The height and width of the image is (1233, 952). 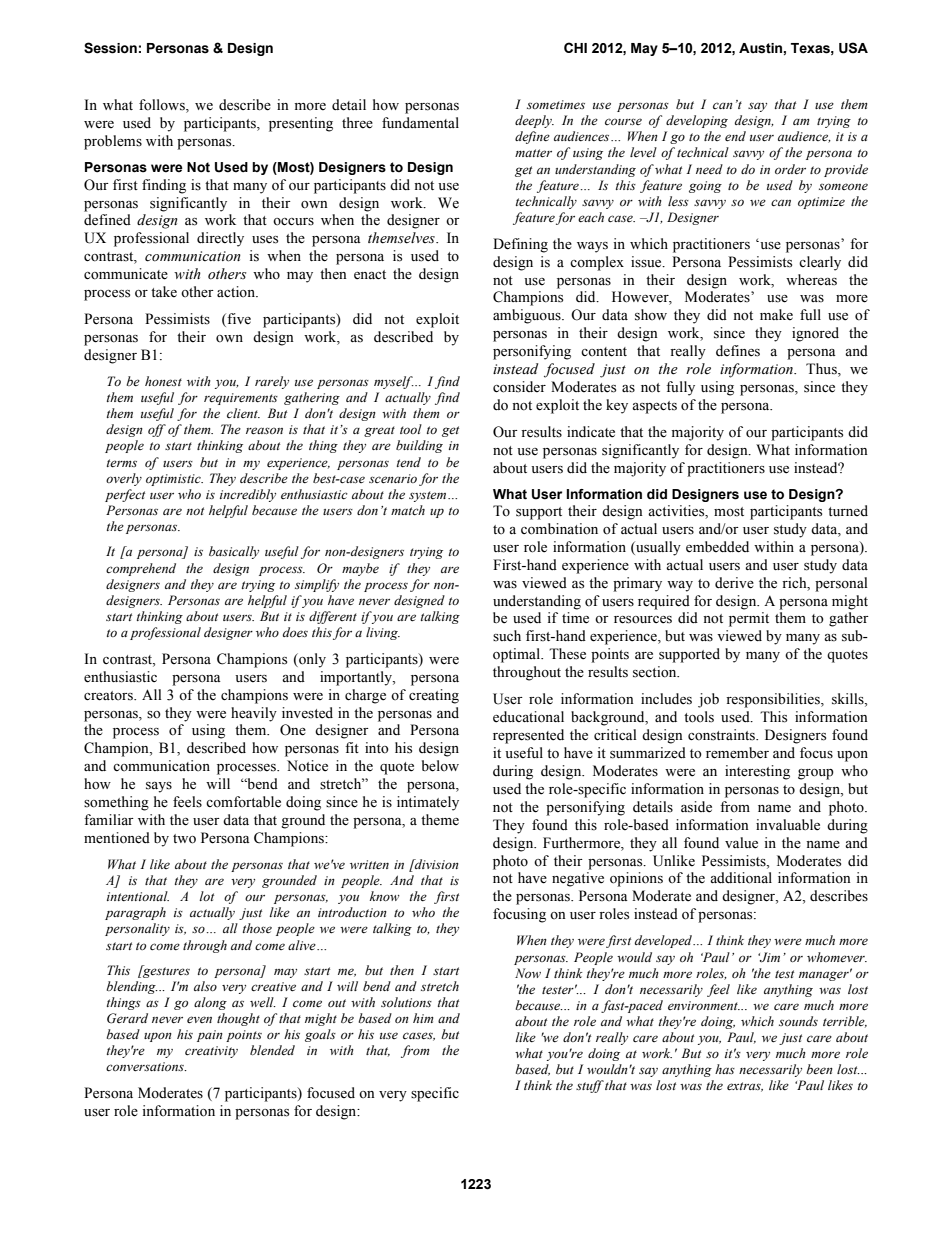 What do you see at coordinates (697, 121) in the image?
I see `developing` at bounding box center [697, 121].
